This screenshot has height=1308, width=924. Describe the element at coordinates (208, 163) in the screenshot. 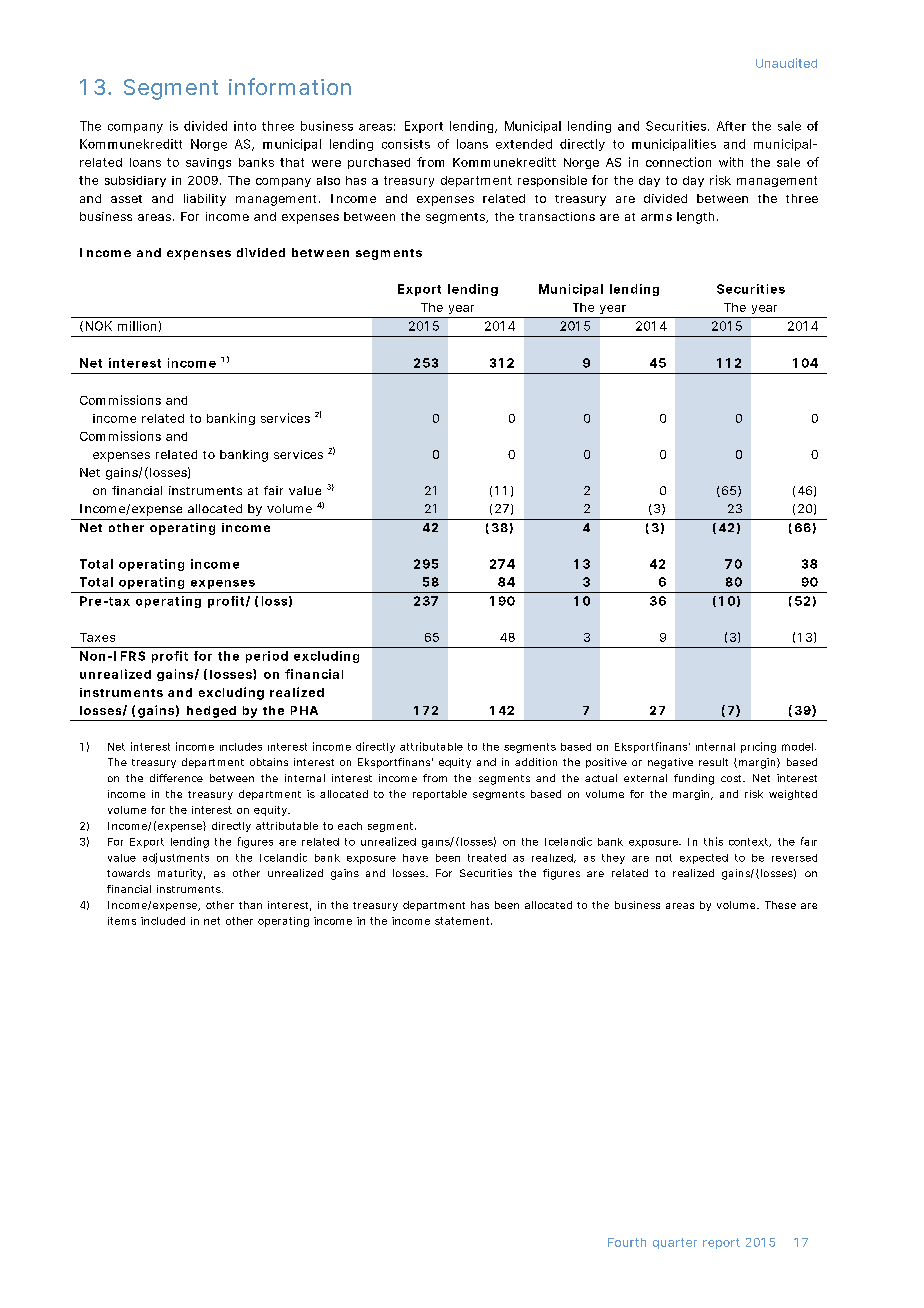

I see `savings` at that location.
